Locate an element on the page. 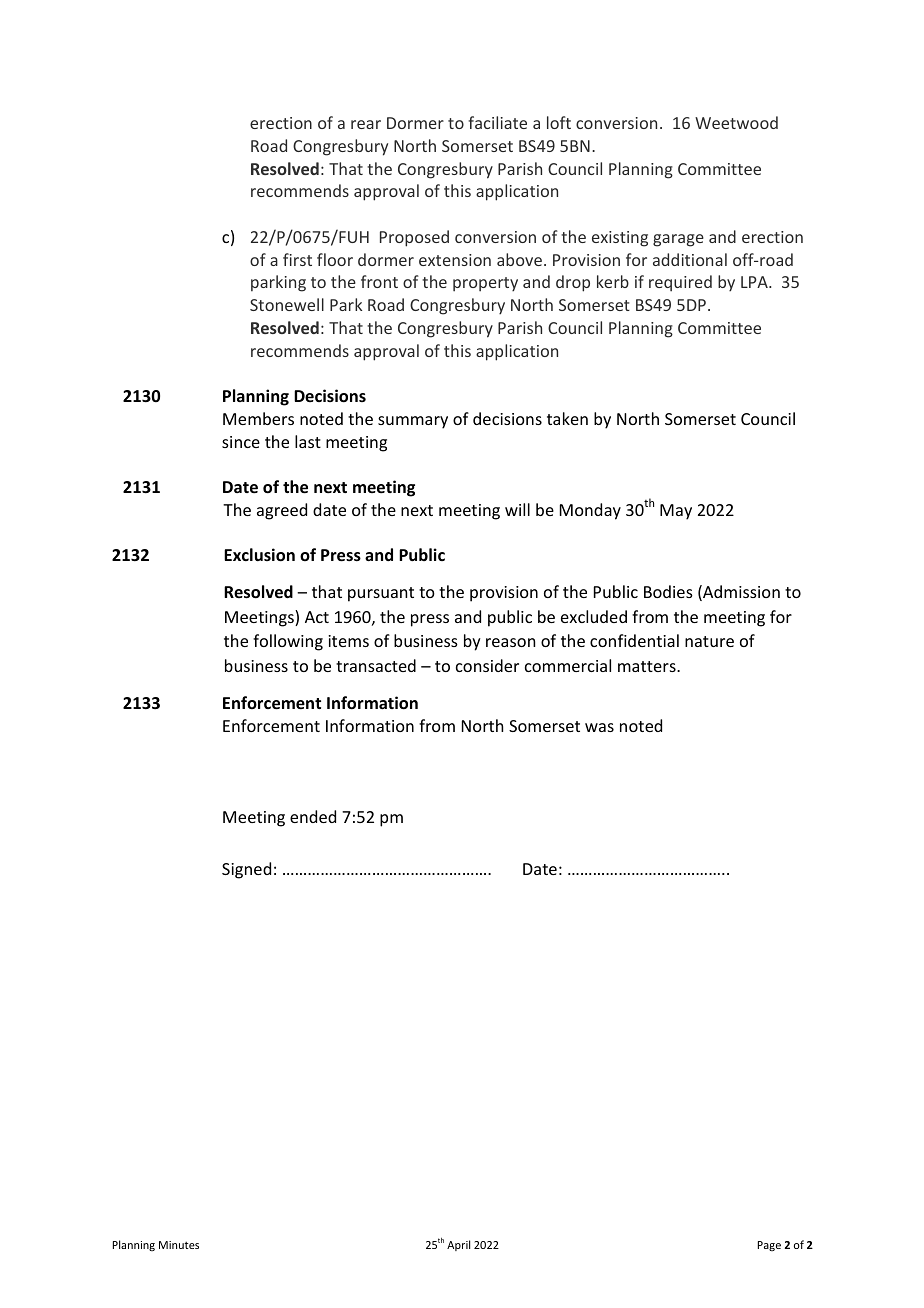  garage is located at coordinates (678, 240).
